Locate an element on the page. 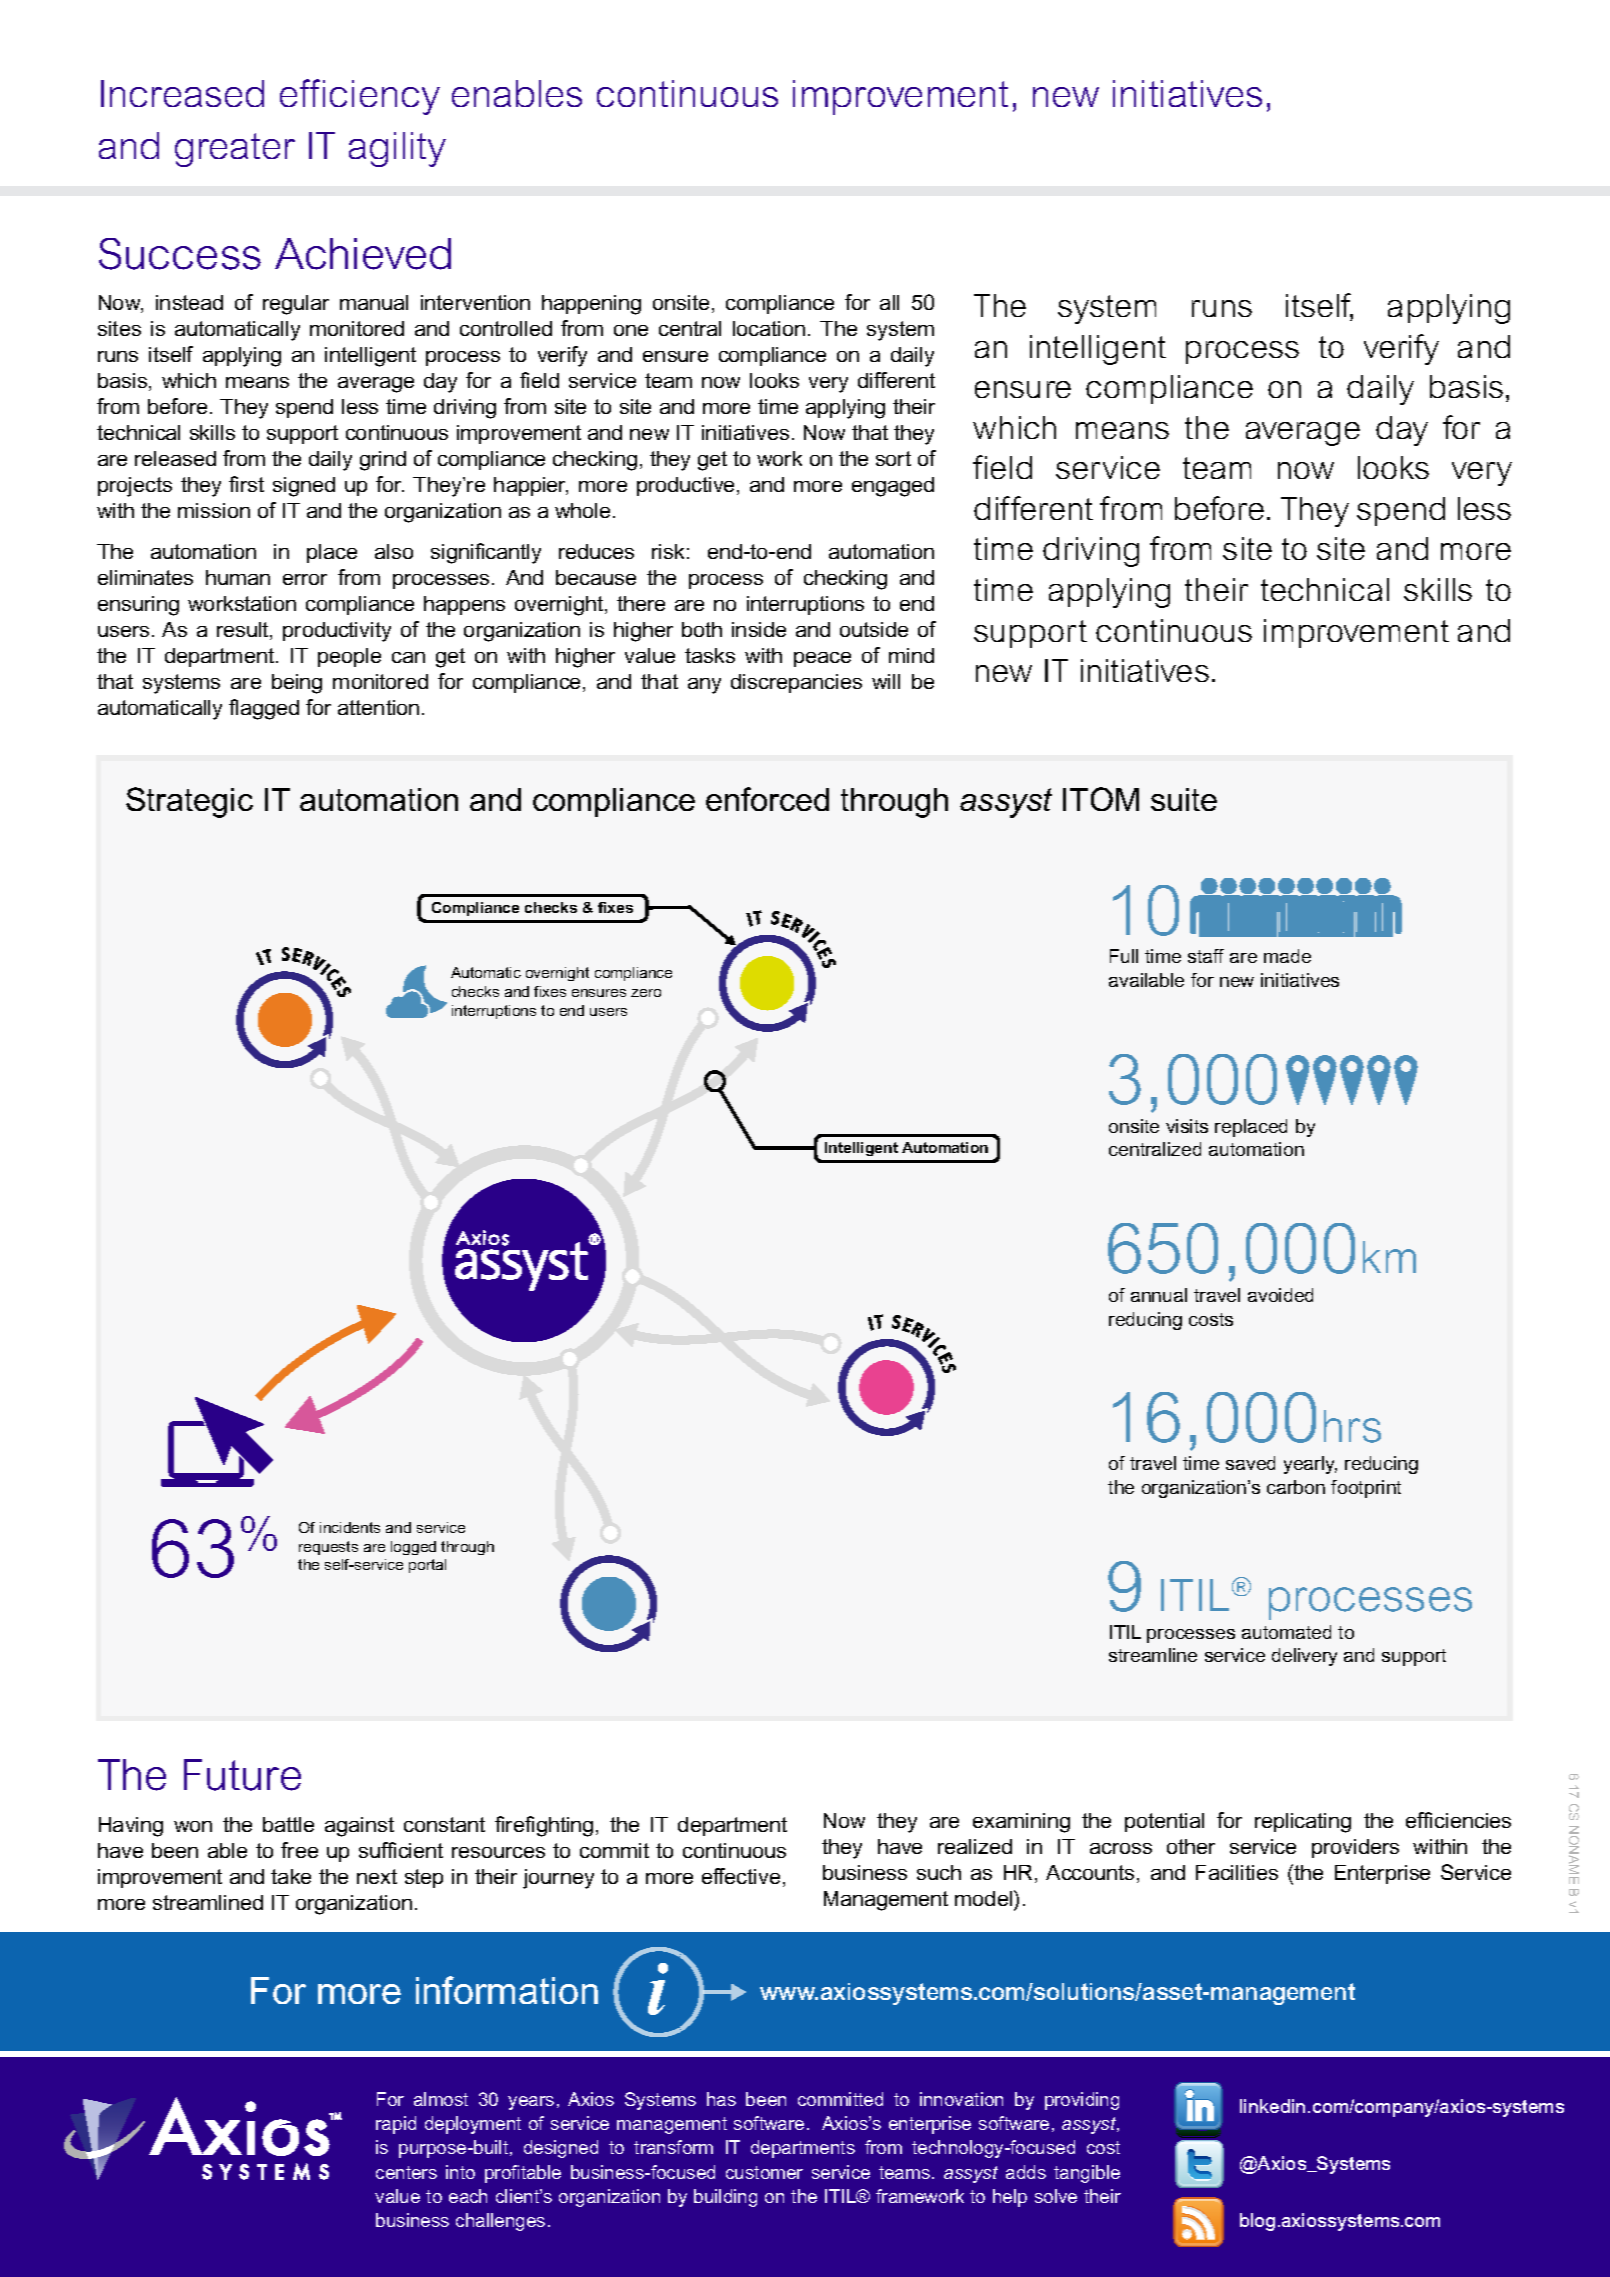  tangible is located at coordinates (1087, 2174).
